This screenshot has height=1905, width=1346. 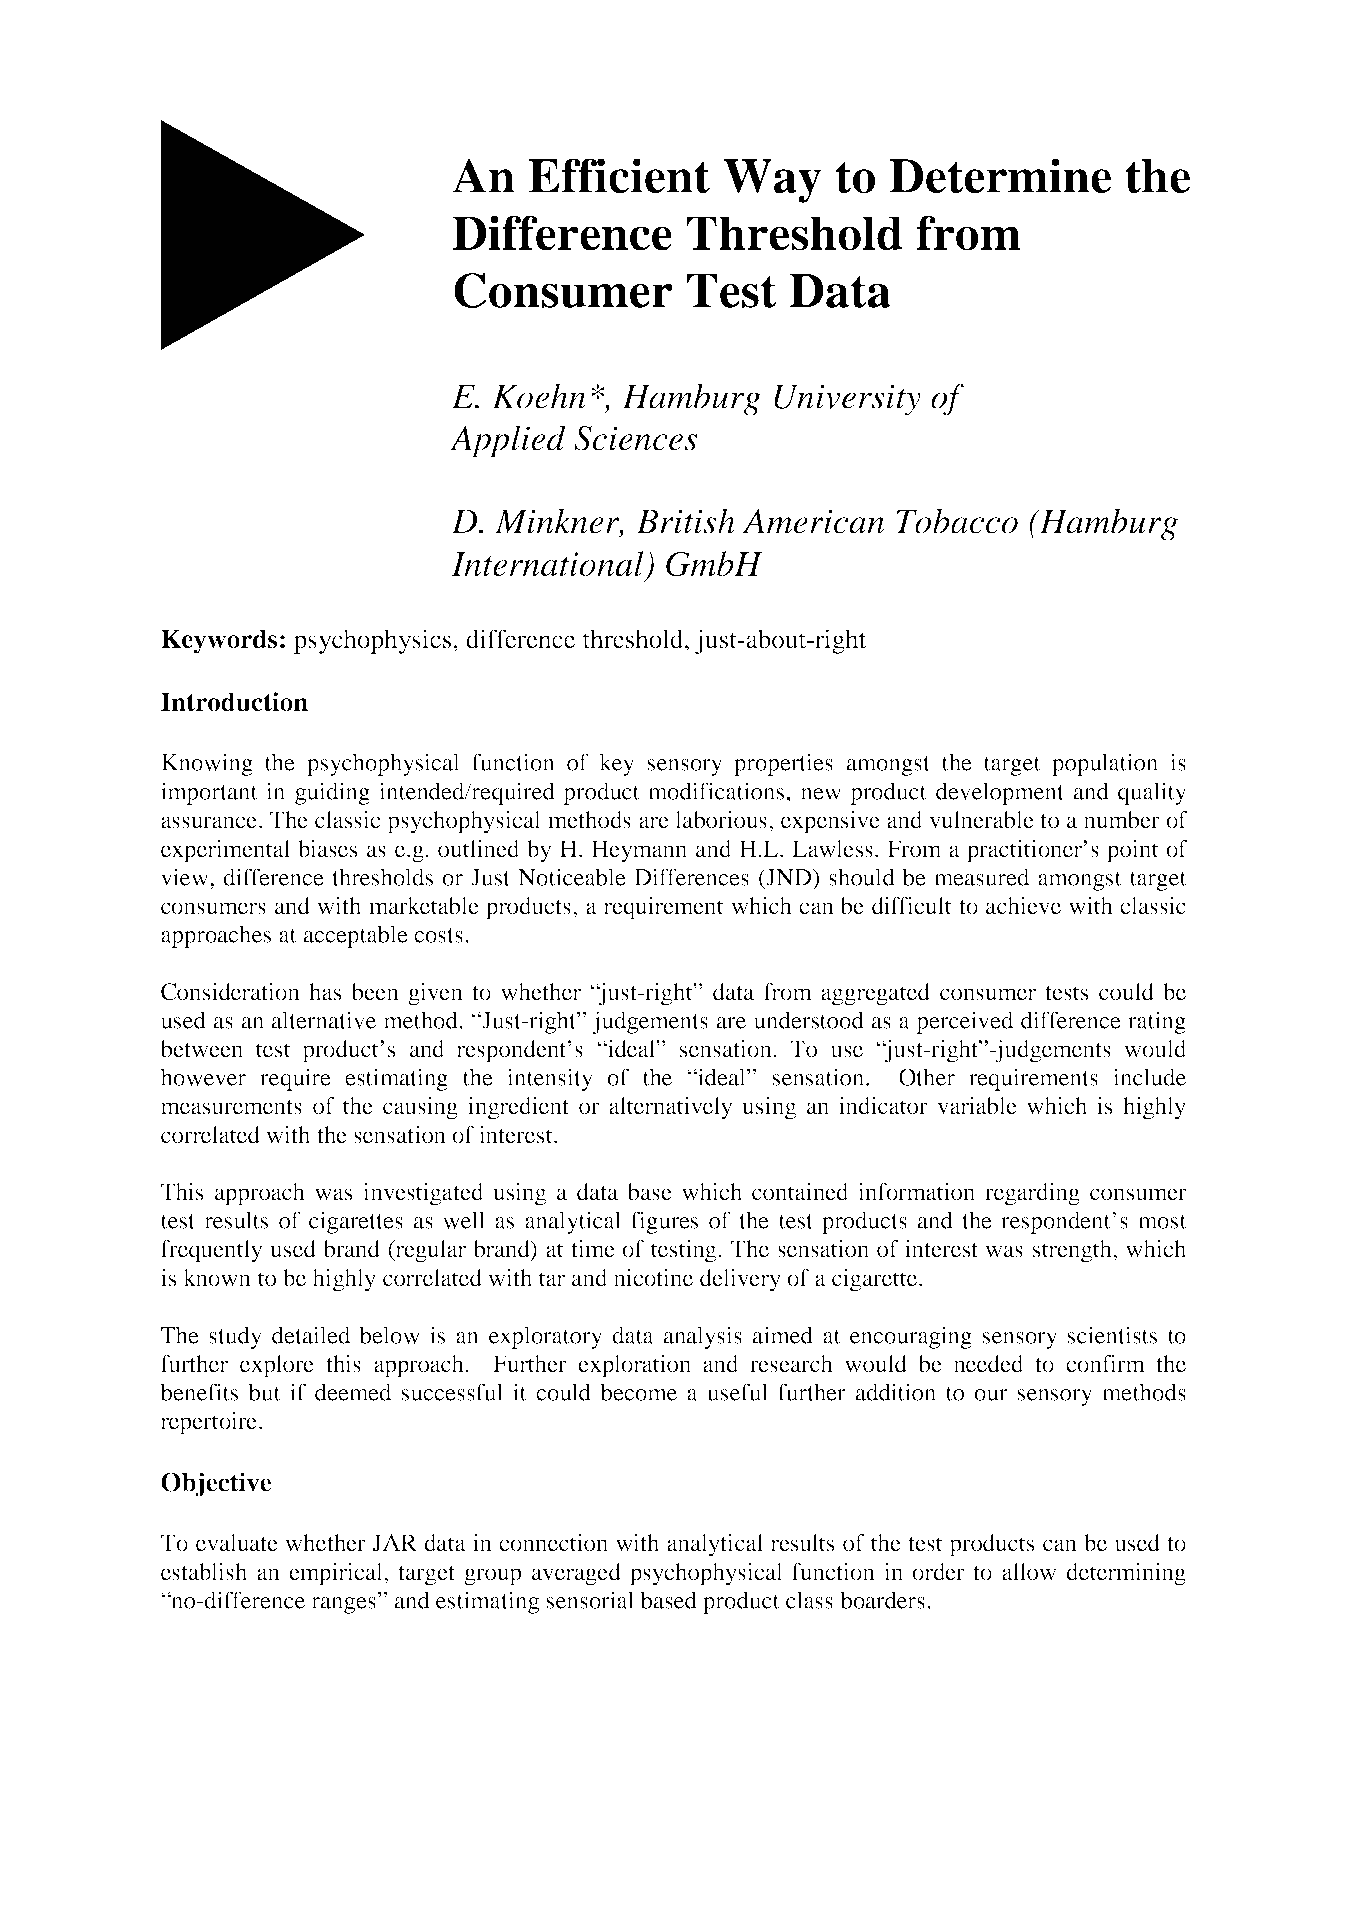 I want to click on frequently, so click(x=211, y=1251).
